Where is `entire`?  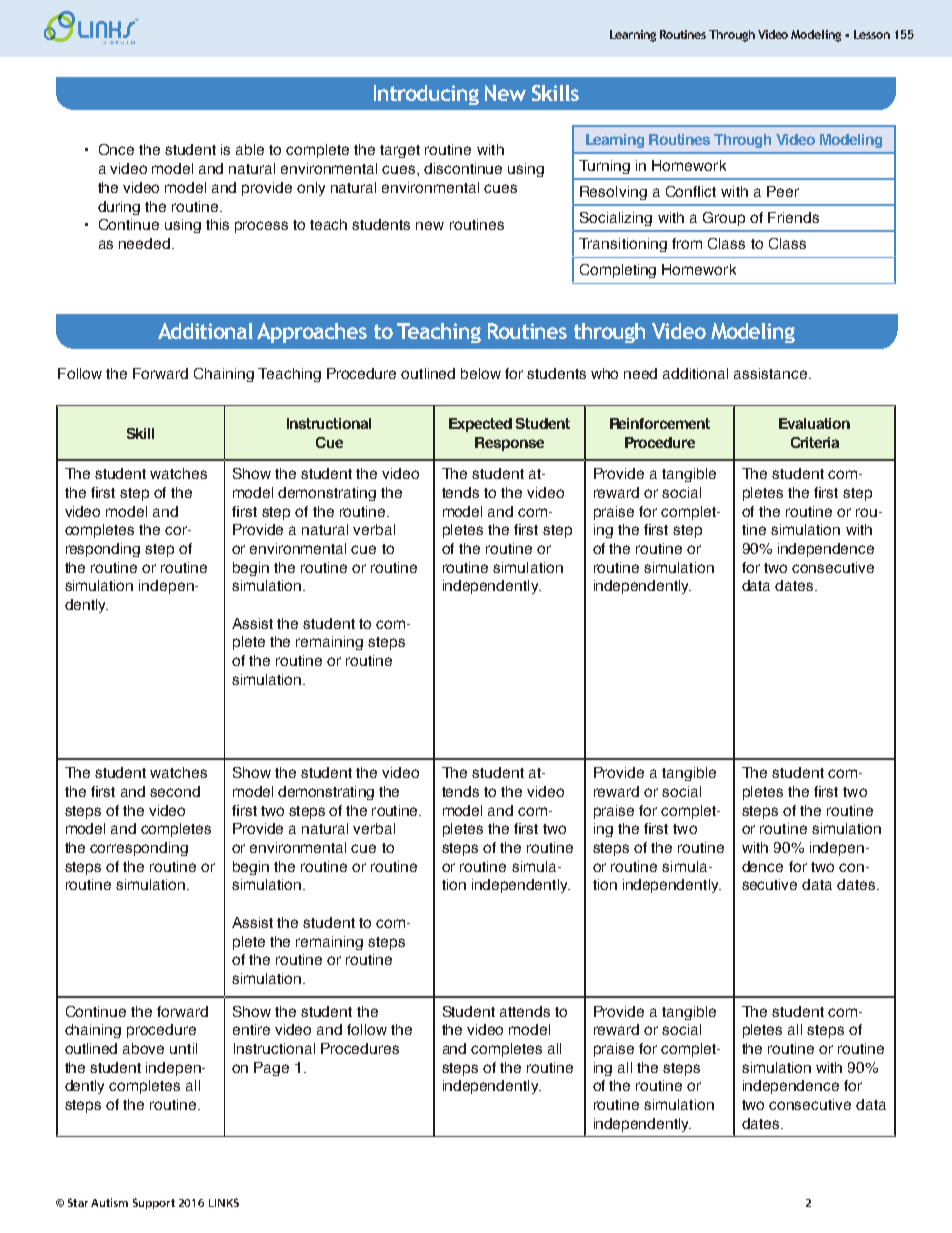
entire is located at coordinates (251, 1029).
